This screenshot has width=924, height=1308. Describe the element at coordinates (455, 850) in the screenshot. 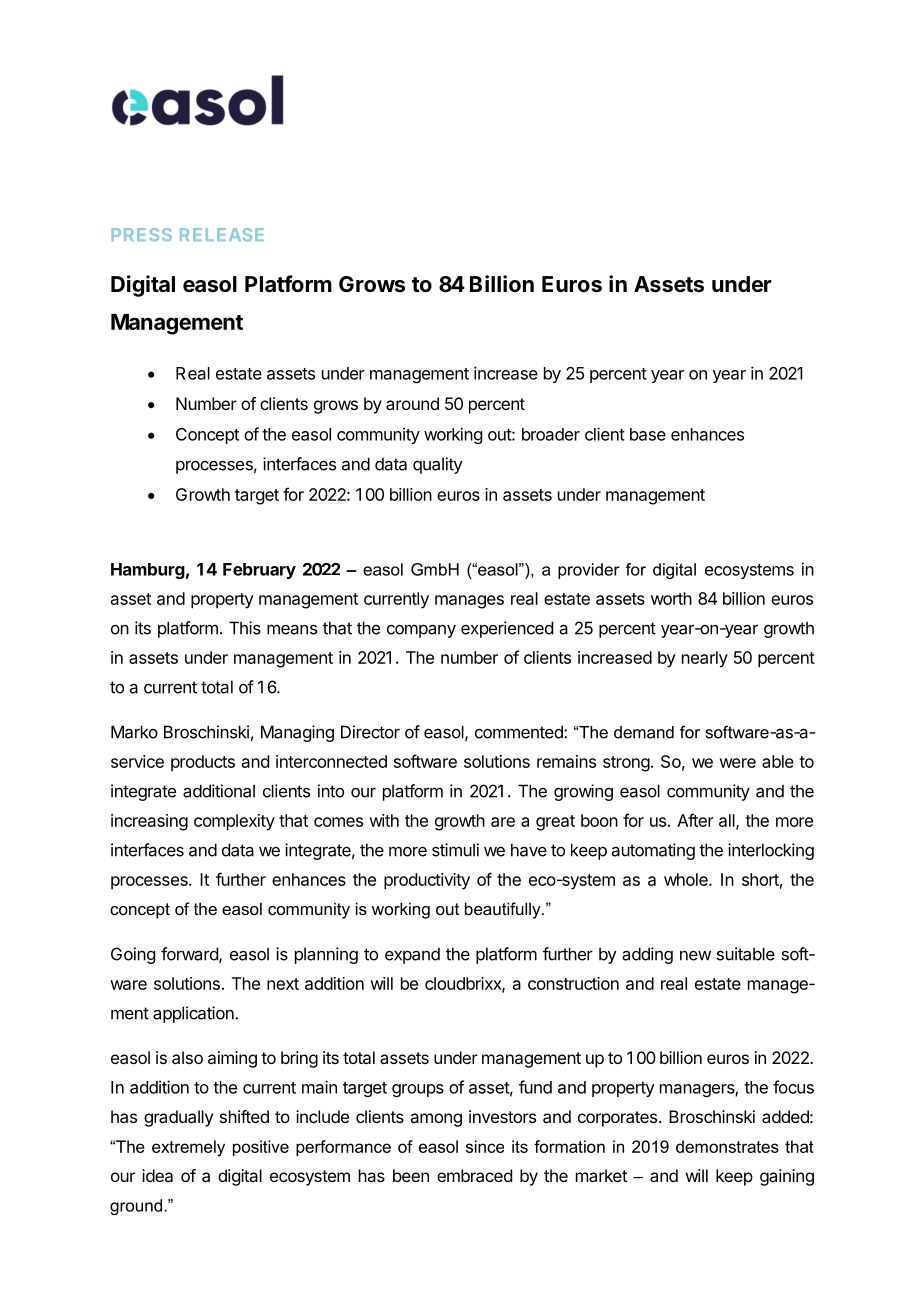

I see `stimuli` at that location.
